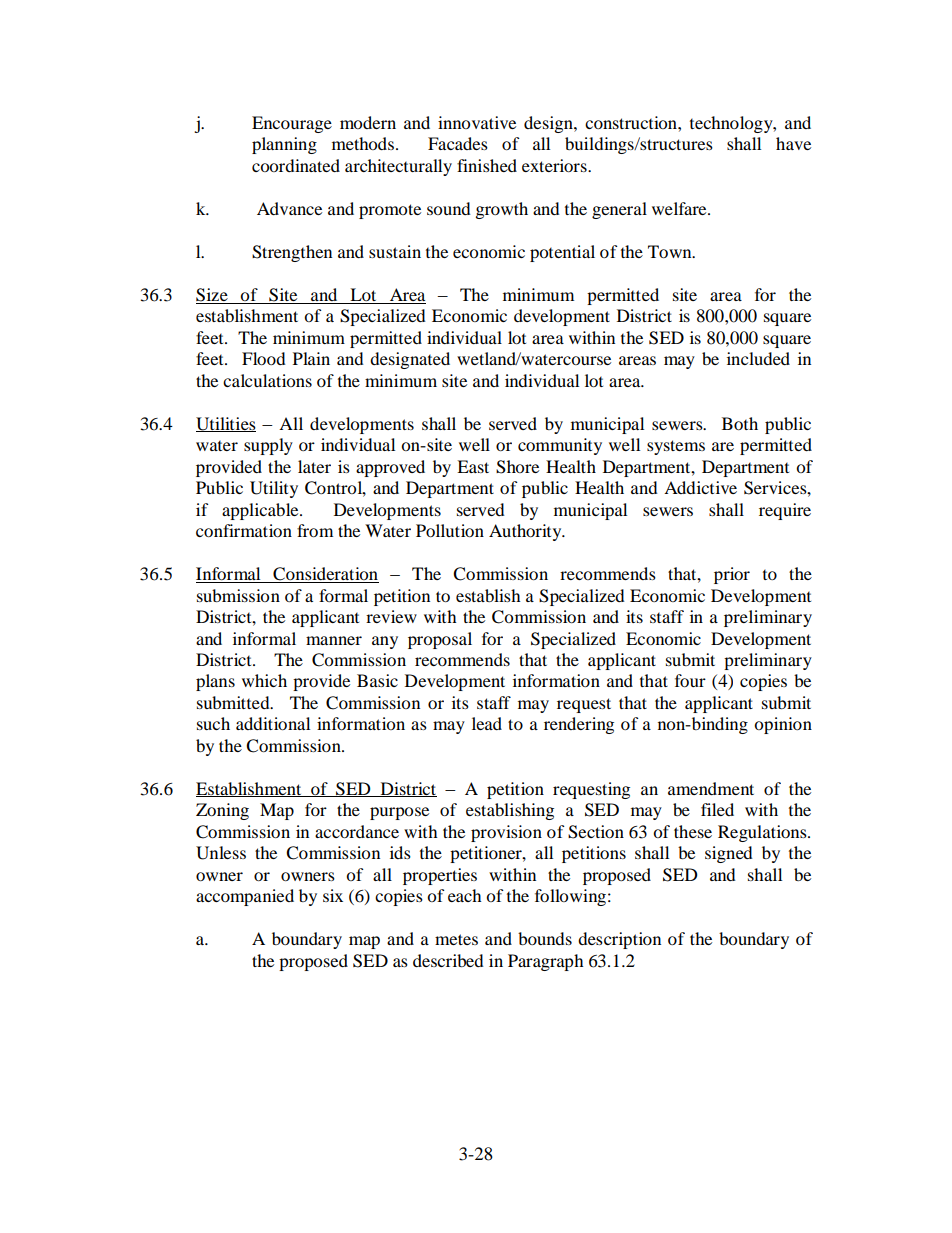 The height and width of the page is (1233, 952). Describe the element at coordinates (732, 575) in the page. I see `prior` at that location.
